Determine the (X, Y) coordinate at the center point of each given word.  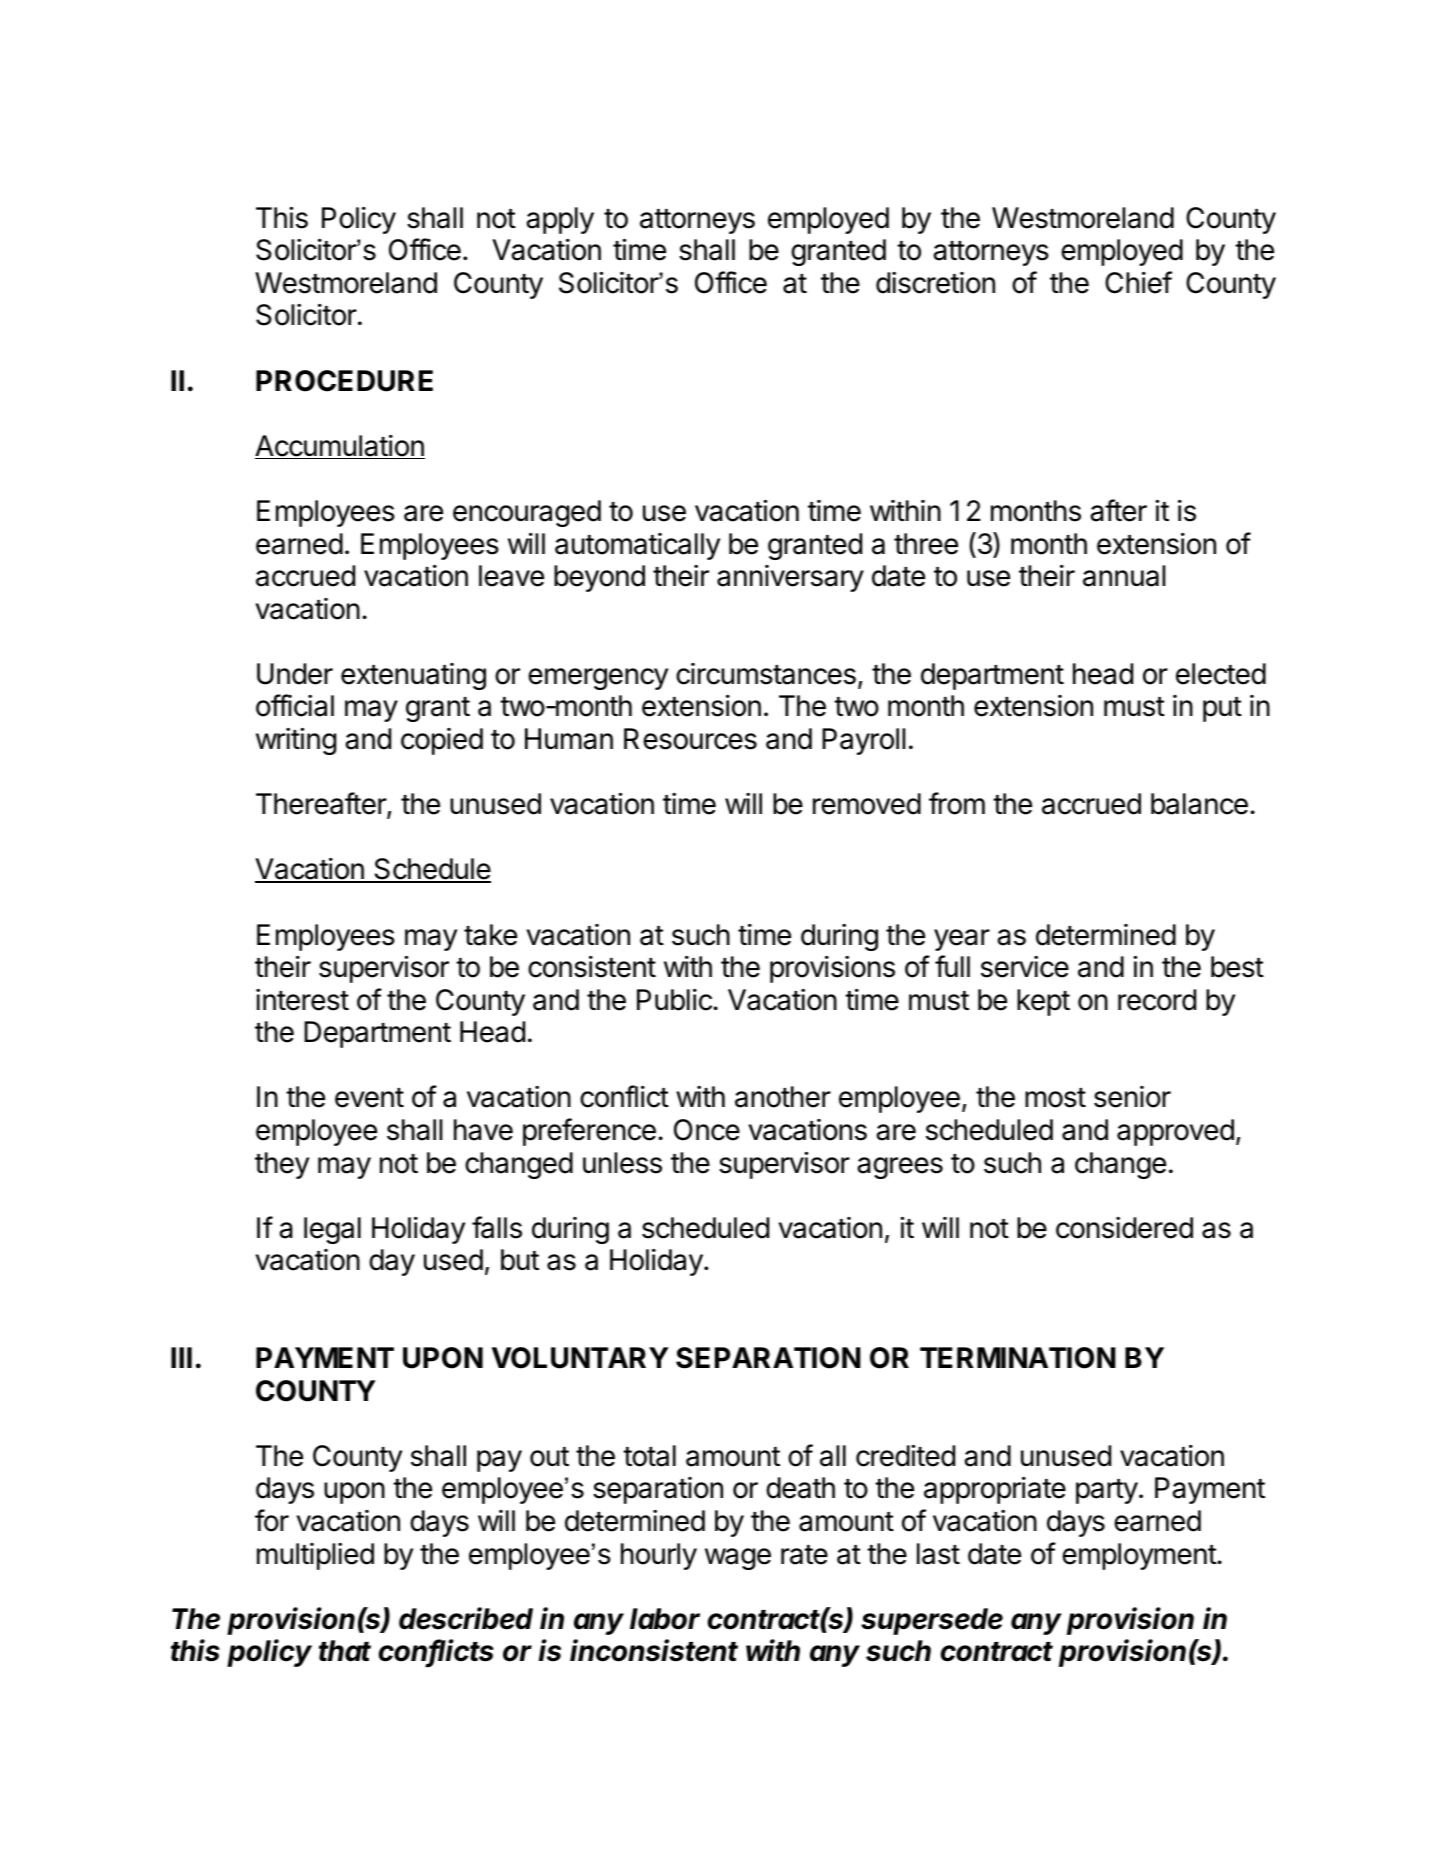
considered (1124, 1228)
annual (1124, 576)
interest (302, 1000)
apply (560, 220)
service (1025, 967)
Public (675, 1000)
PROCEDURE (344, 381)
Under (295, 674)
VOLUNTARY (580, 1358)
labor (665, 1619)
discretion (935, 283)
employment (1140, 1556)
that (345, 1651)
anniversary (790, 578)
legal (332, 1230)
